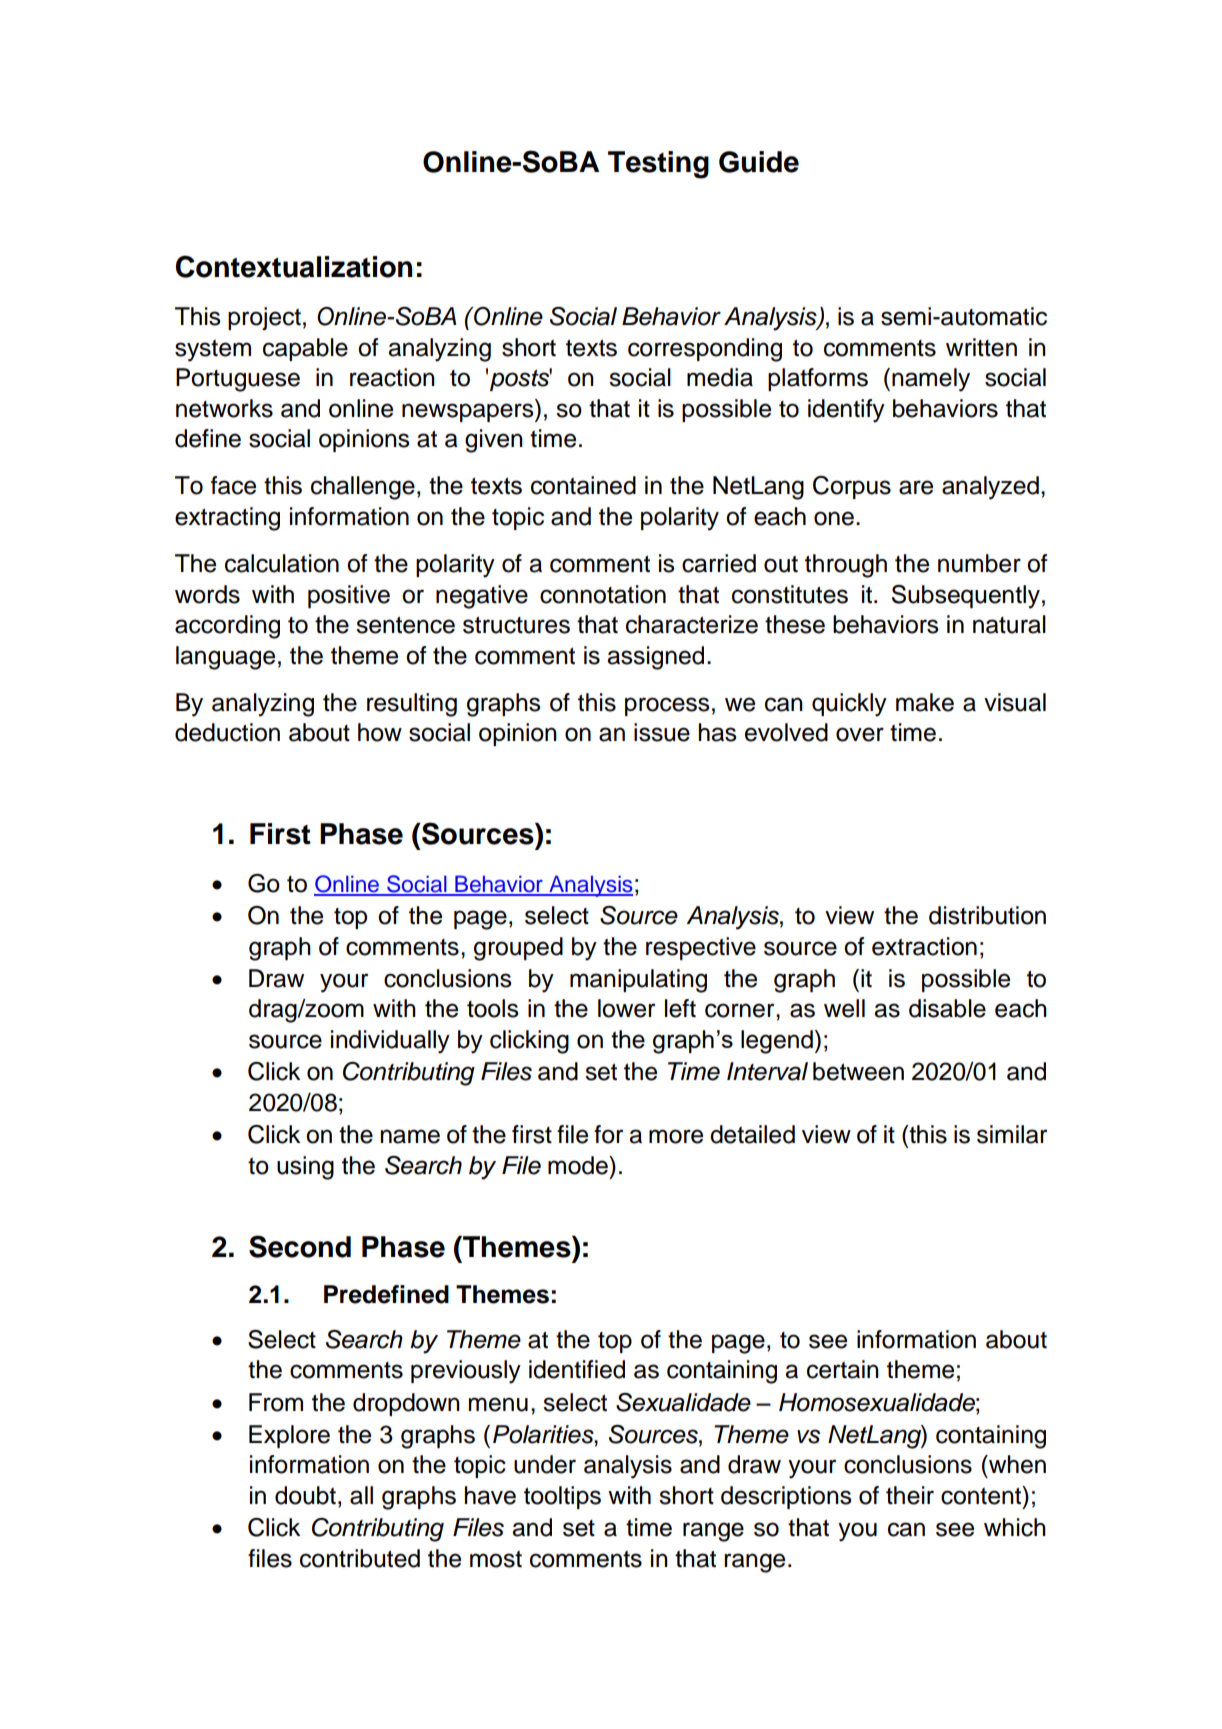  I want to click on Guide, so click(759, 162).
